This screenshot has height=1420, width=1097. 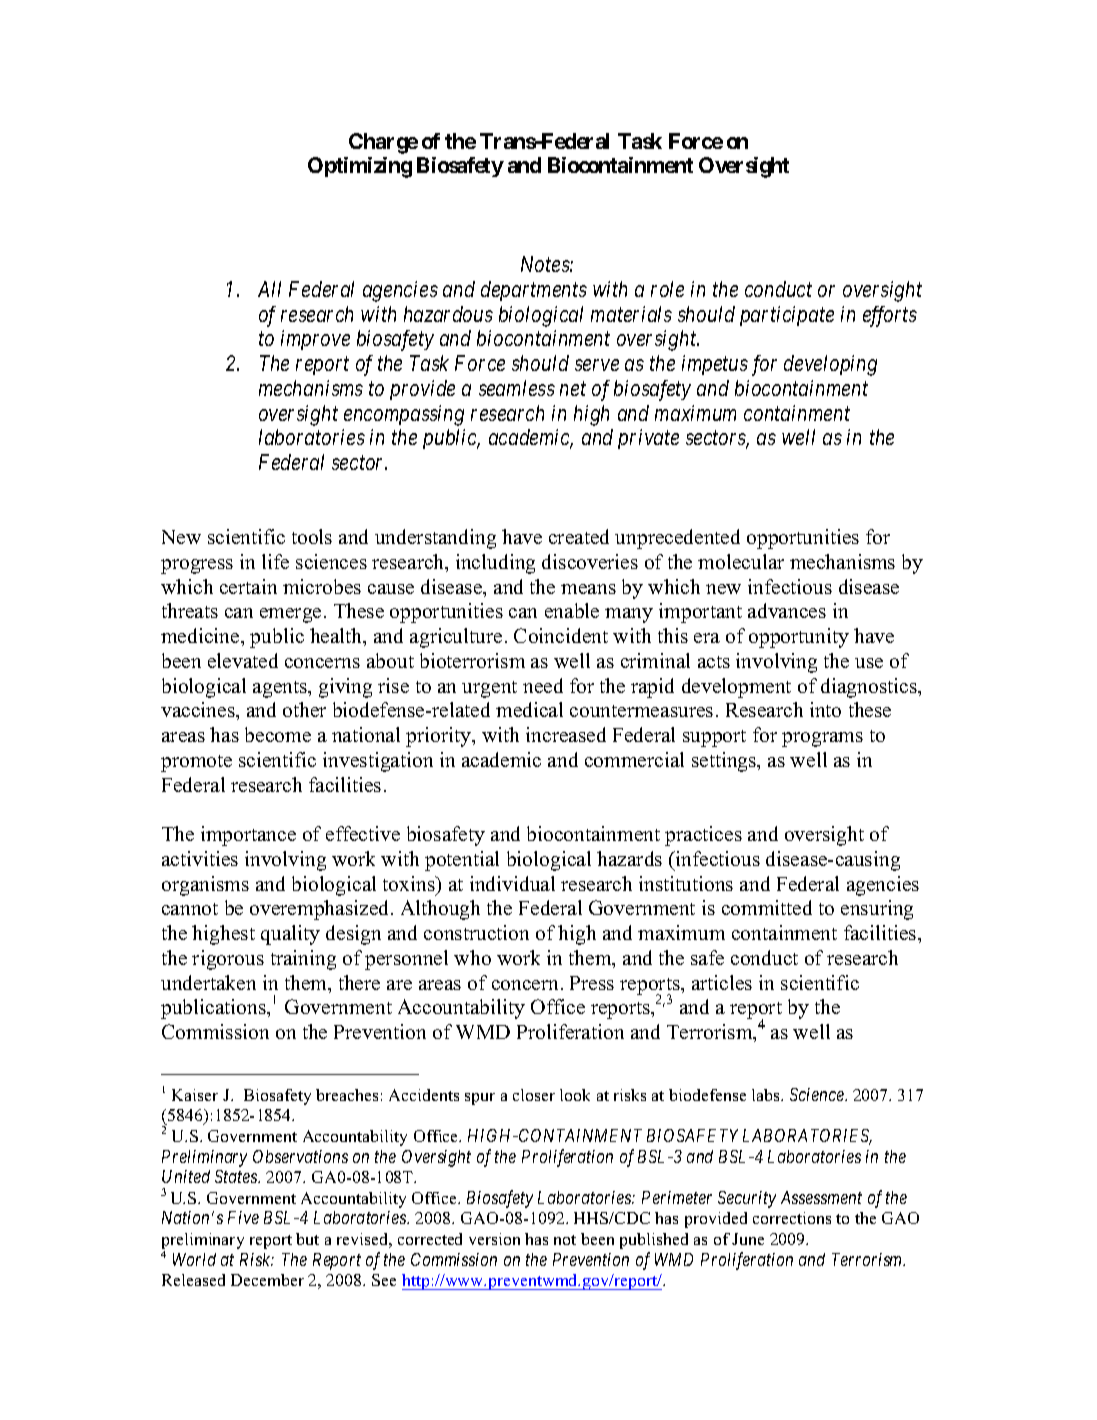 What do you see at coordinates (312, 536) in the screenshot?
I see `tools` at bounding box center [312, 536].
